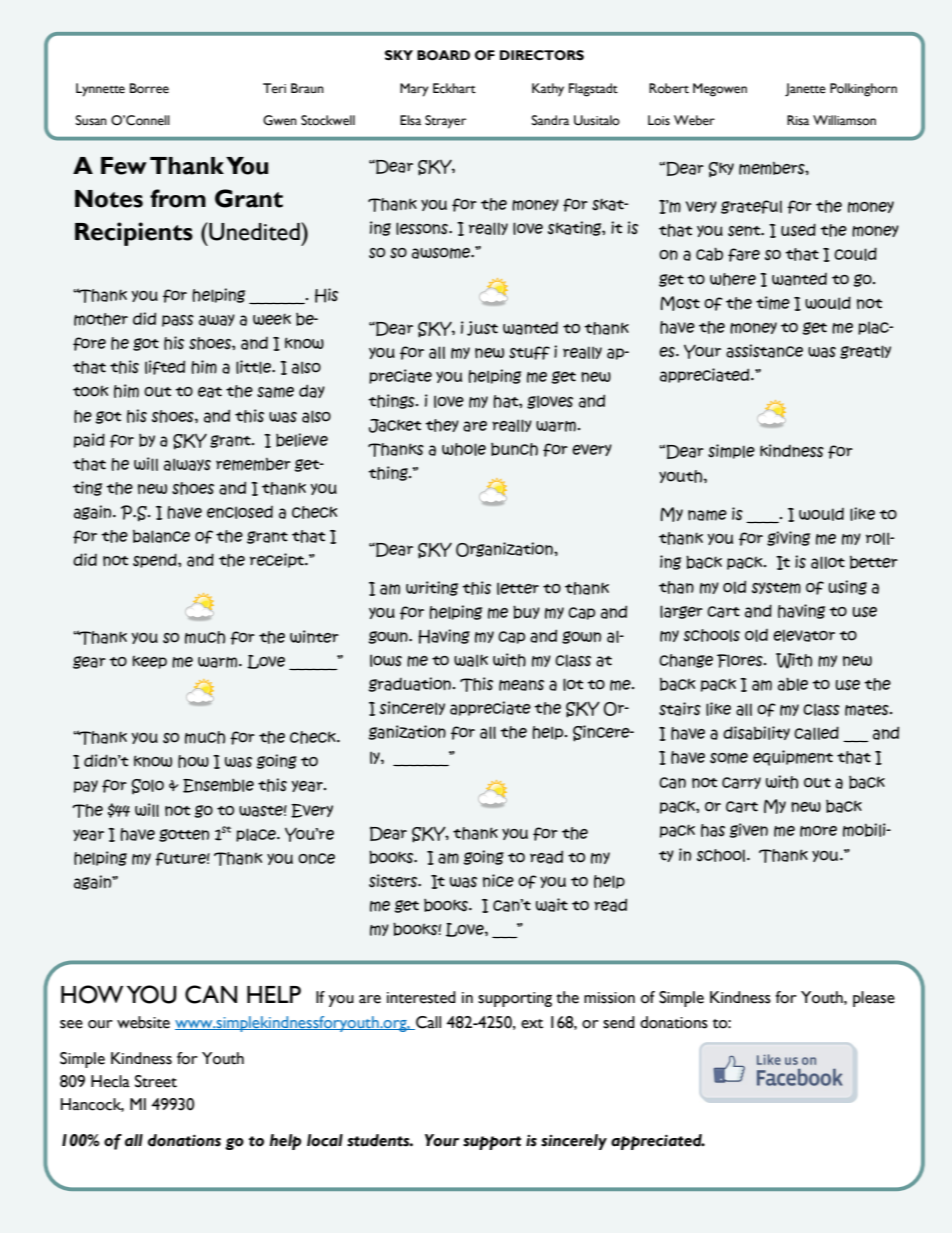 Image resolution: width=952 pixels, height=1233 pixels. Describe the element at coordinates (518, 588) in the image. I see `letter` at that location.
